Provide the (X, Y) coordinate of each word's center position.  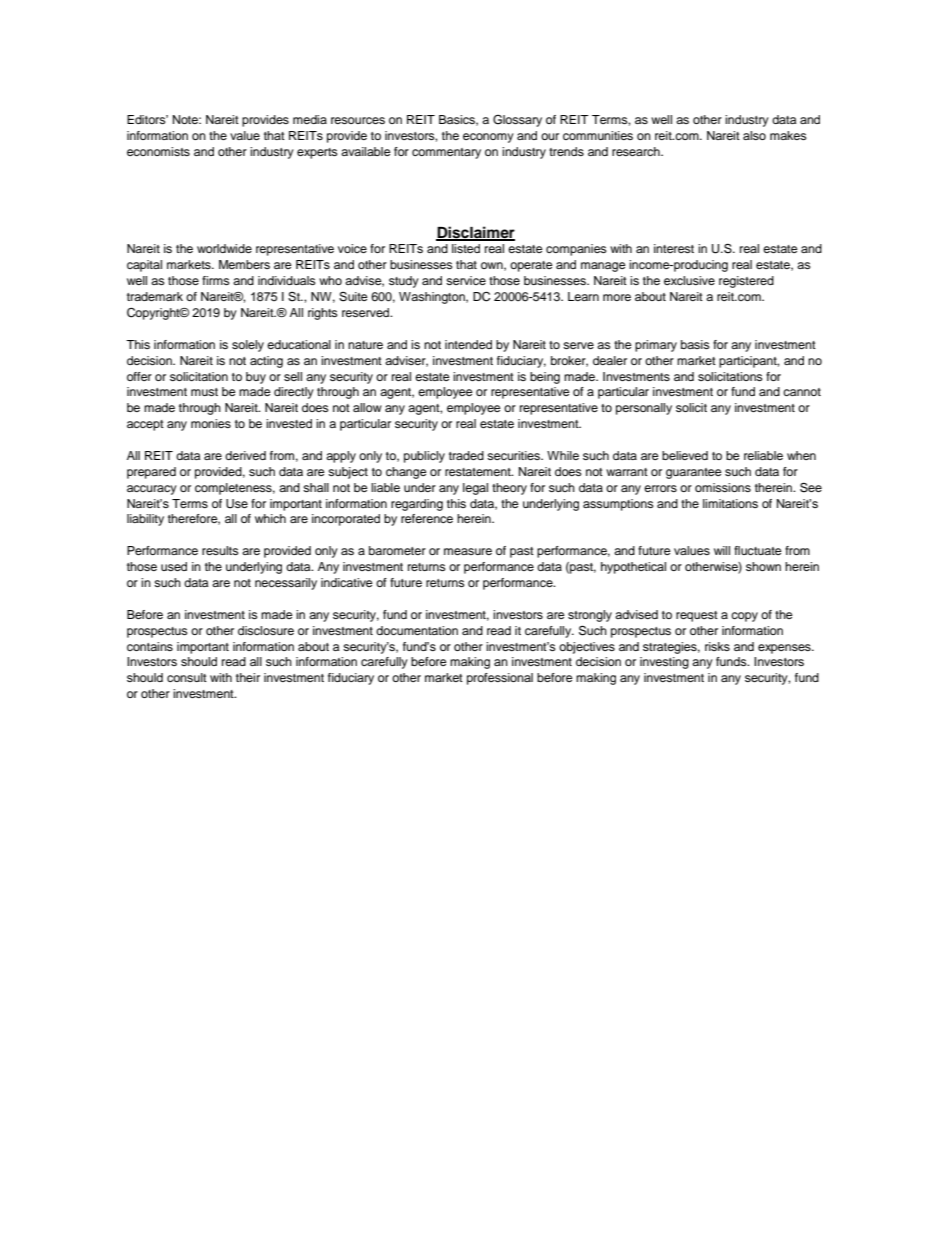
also (754, 135)
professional (500, 679)
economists (158, 151)
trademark (155, 296)
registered (746, 282)
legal (475, 489)
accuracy (152, 490)
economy (488, 138)
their (248, 677)
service (466, 280)
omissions (723, 487)
